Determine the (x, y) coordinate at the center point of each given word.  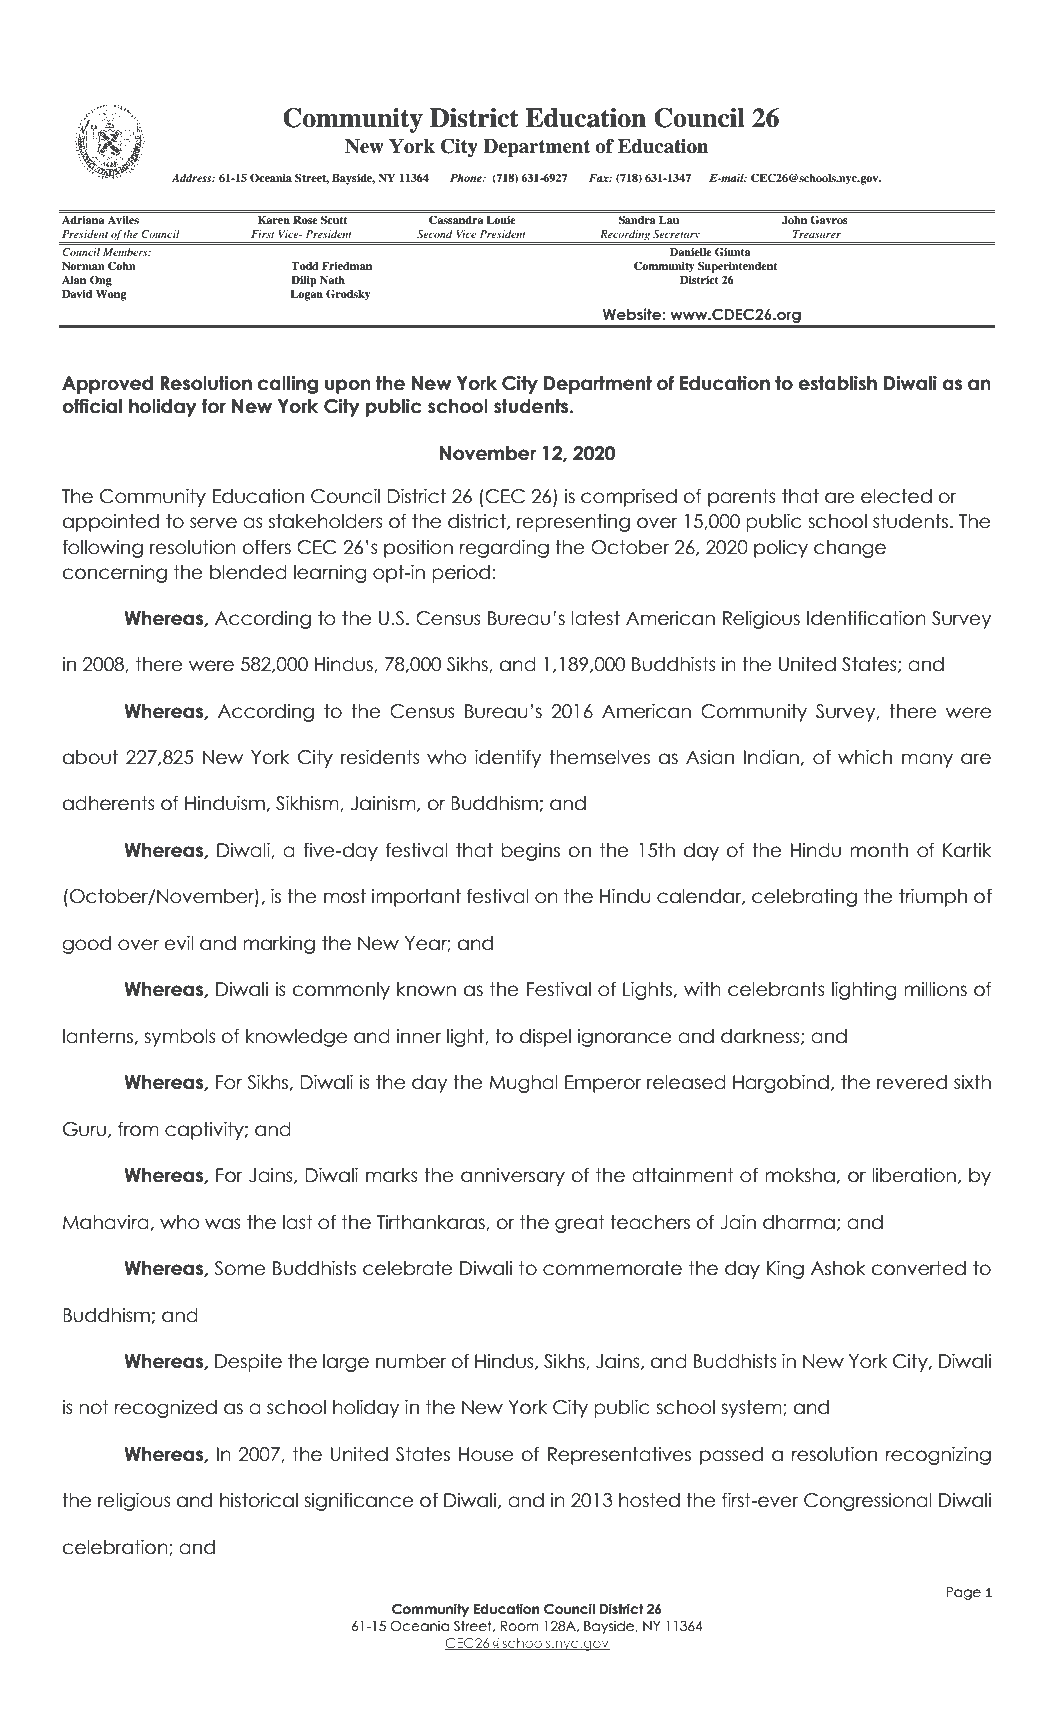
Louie (501, 220)
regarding (504, 548)
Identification (866, 618)
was (223, 1224)
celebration (116, 1547)
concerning (115, 574)
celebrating (804, 898)
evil (179, 943)
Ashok (838, 1268)
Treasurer (817, 234)
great (580, 1224)
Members (126, 252)
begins (530, 852)
